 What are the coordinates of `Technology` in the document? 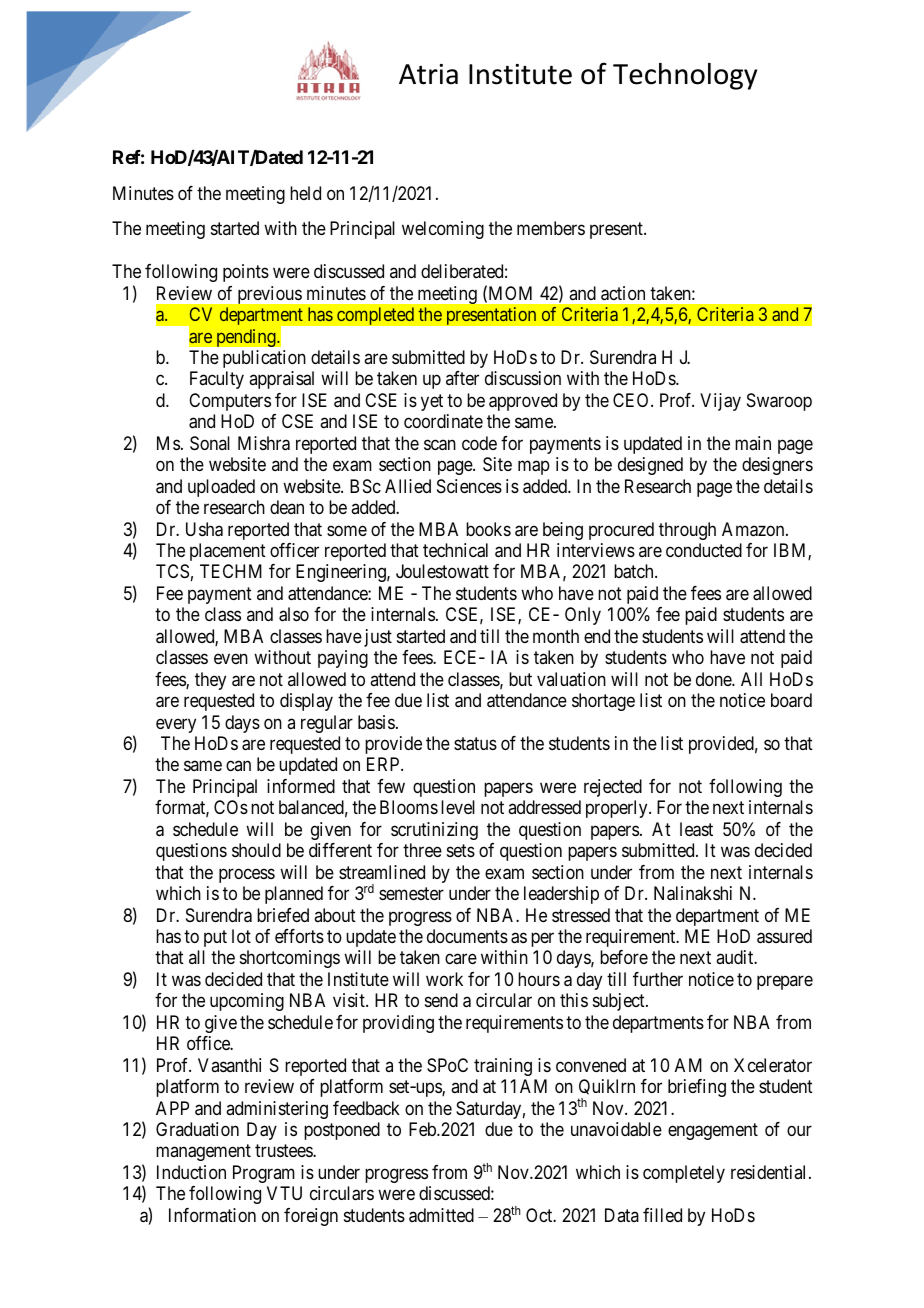 It's located at (685, 76).
